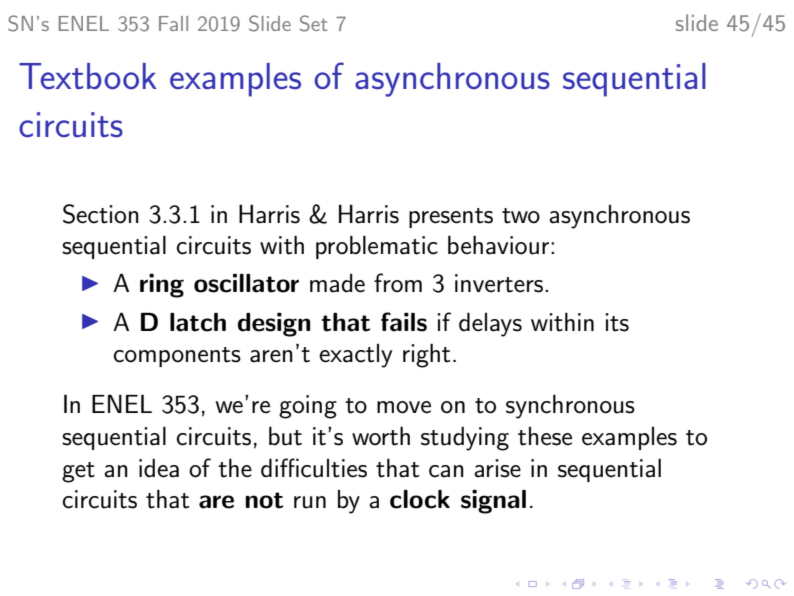  What do you see at coordinates (377, 247) in the document?
I see `problematic` at bounding box center [377, 247].
